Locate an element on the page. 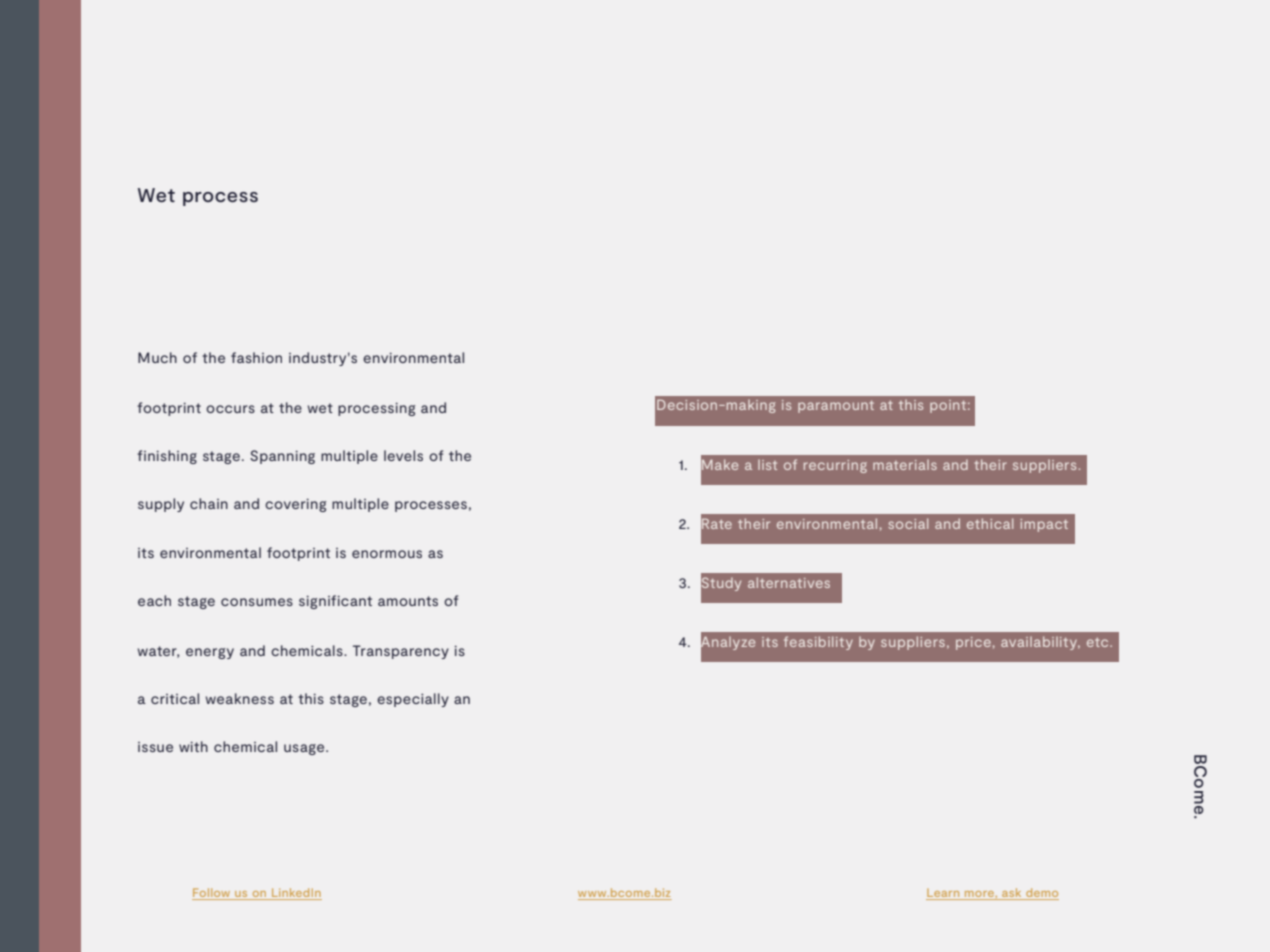 This document has height=952, width=1270. Learn is located at coordinates (944, 894).
